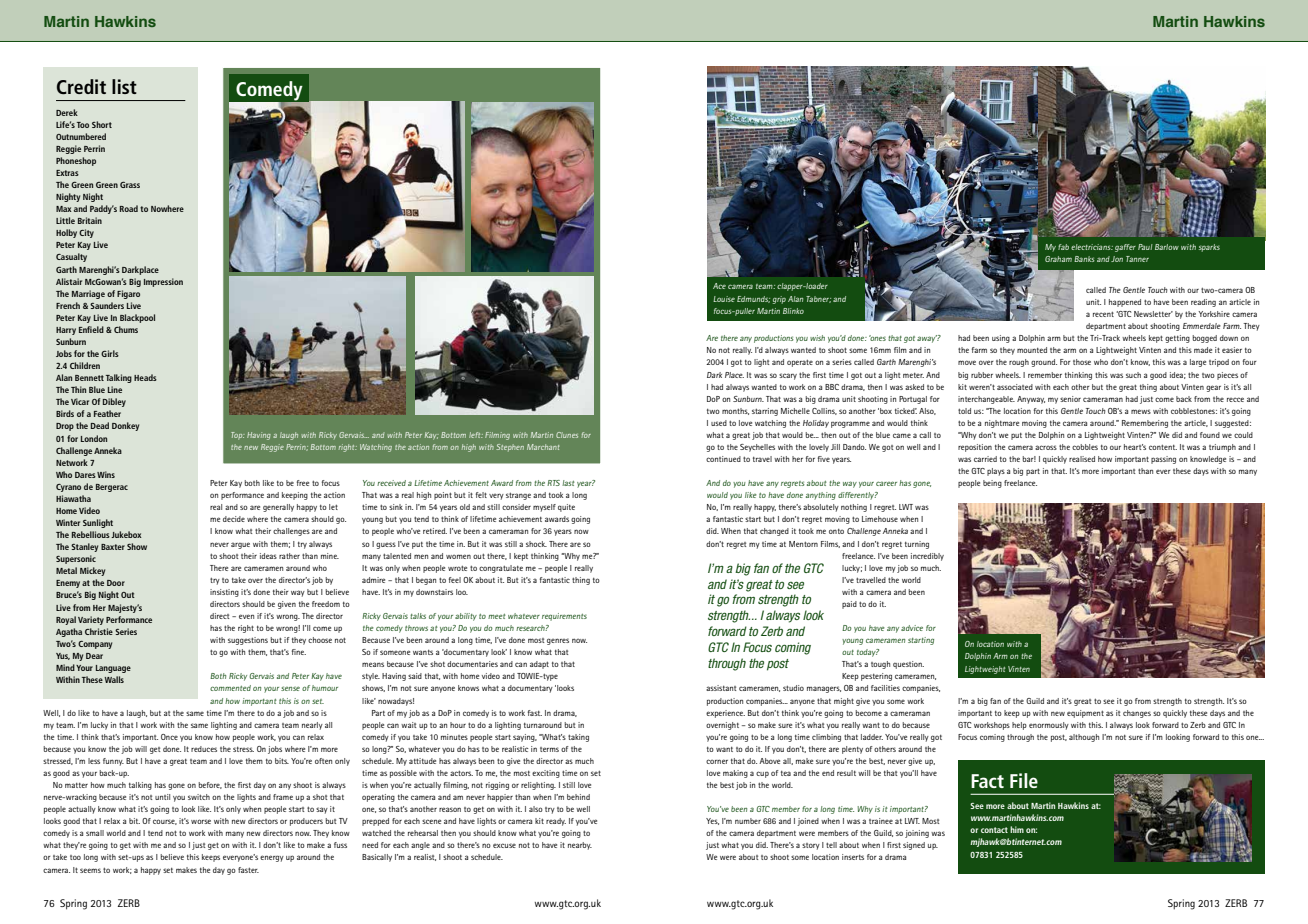 Image resolution: width=1308 pixels, height=924 pixels. Describe the element at coordinates (224, 593) in the screenshot. I see `insisting` at that location.
